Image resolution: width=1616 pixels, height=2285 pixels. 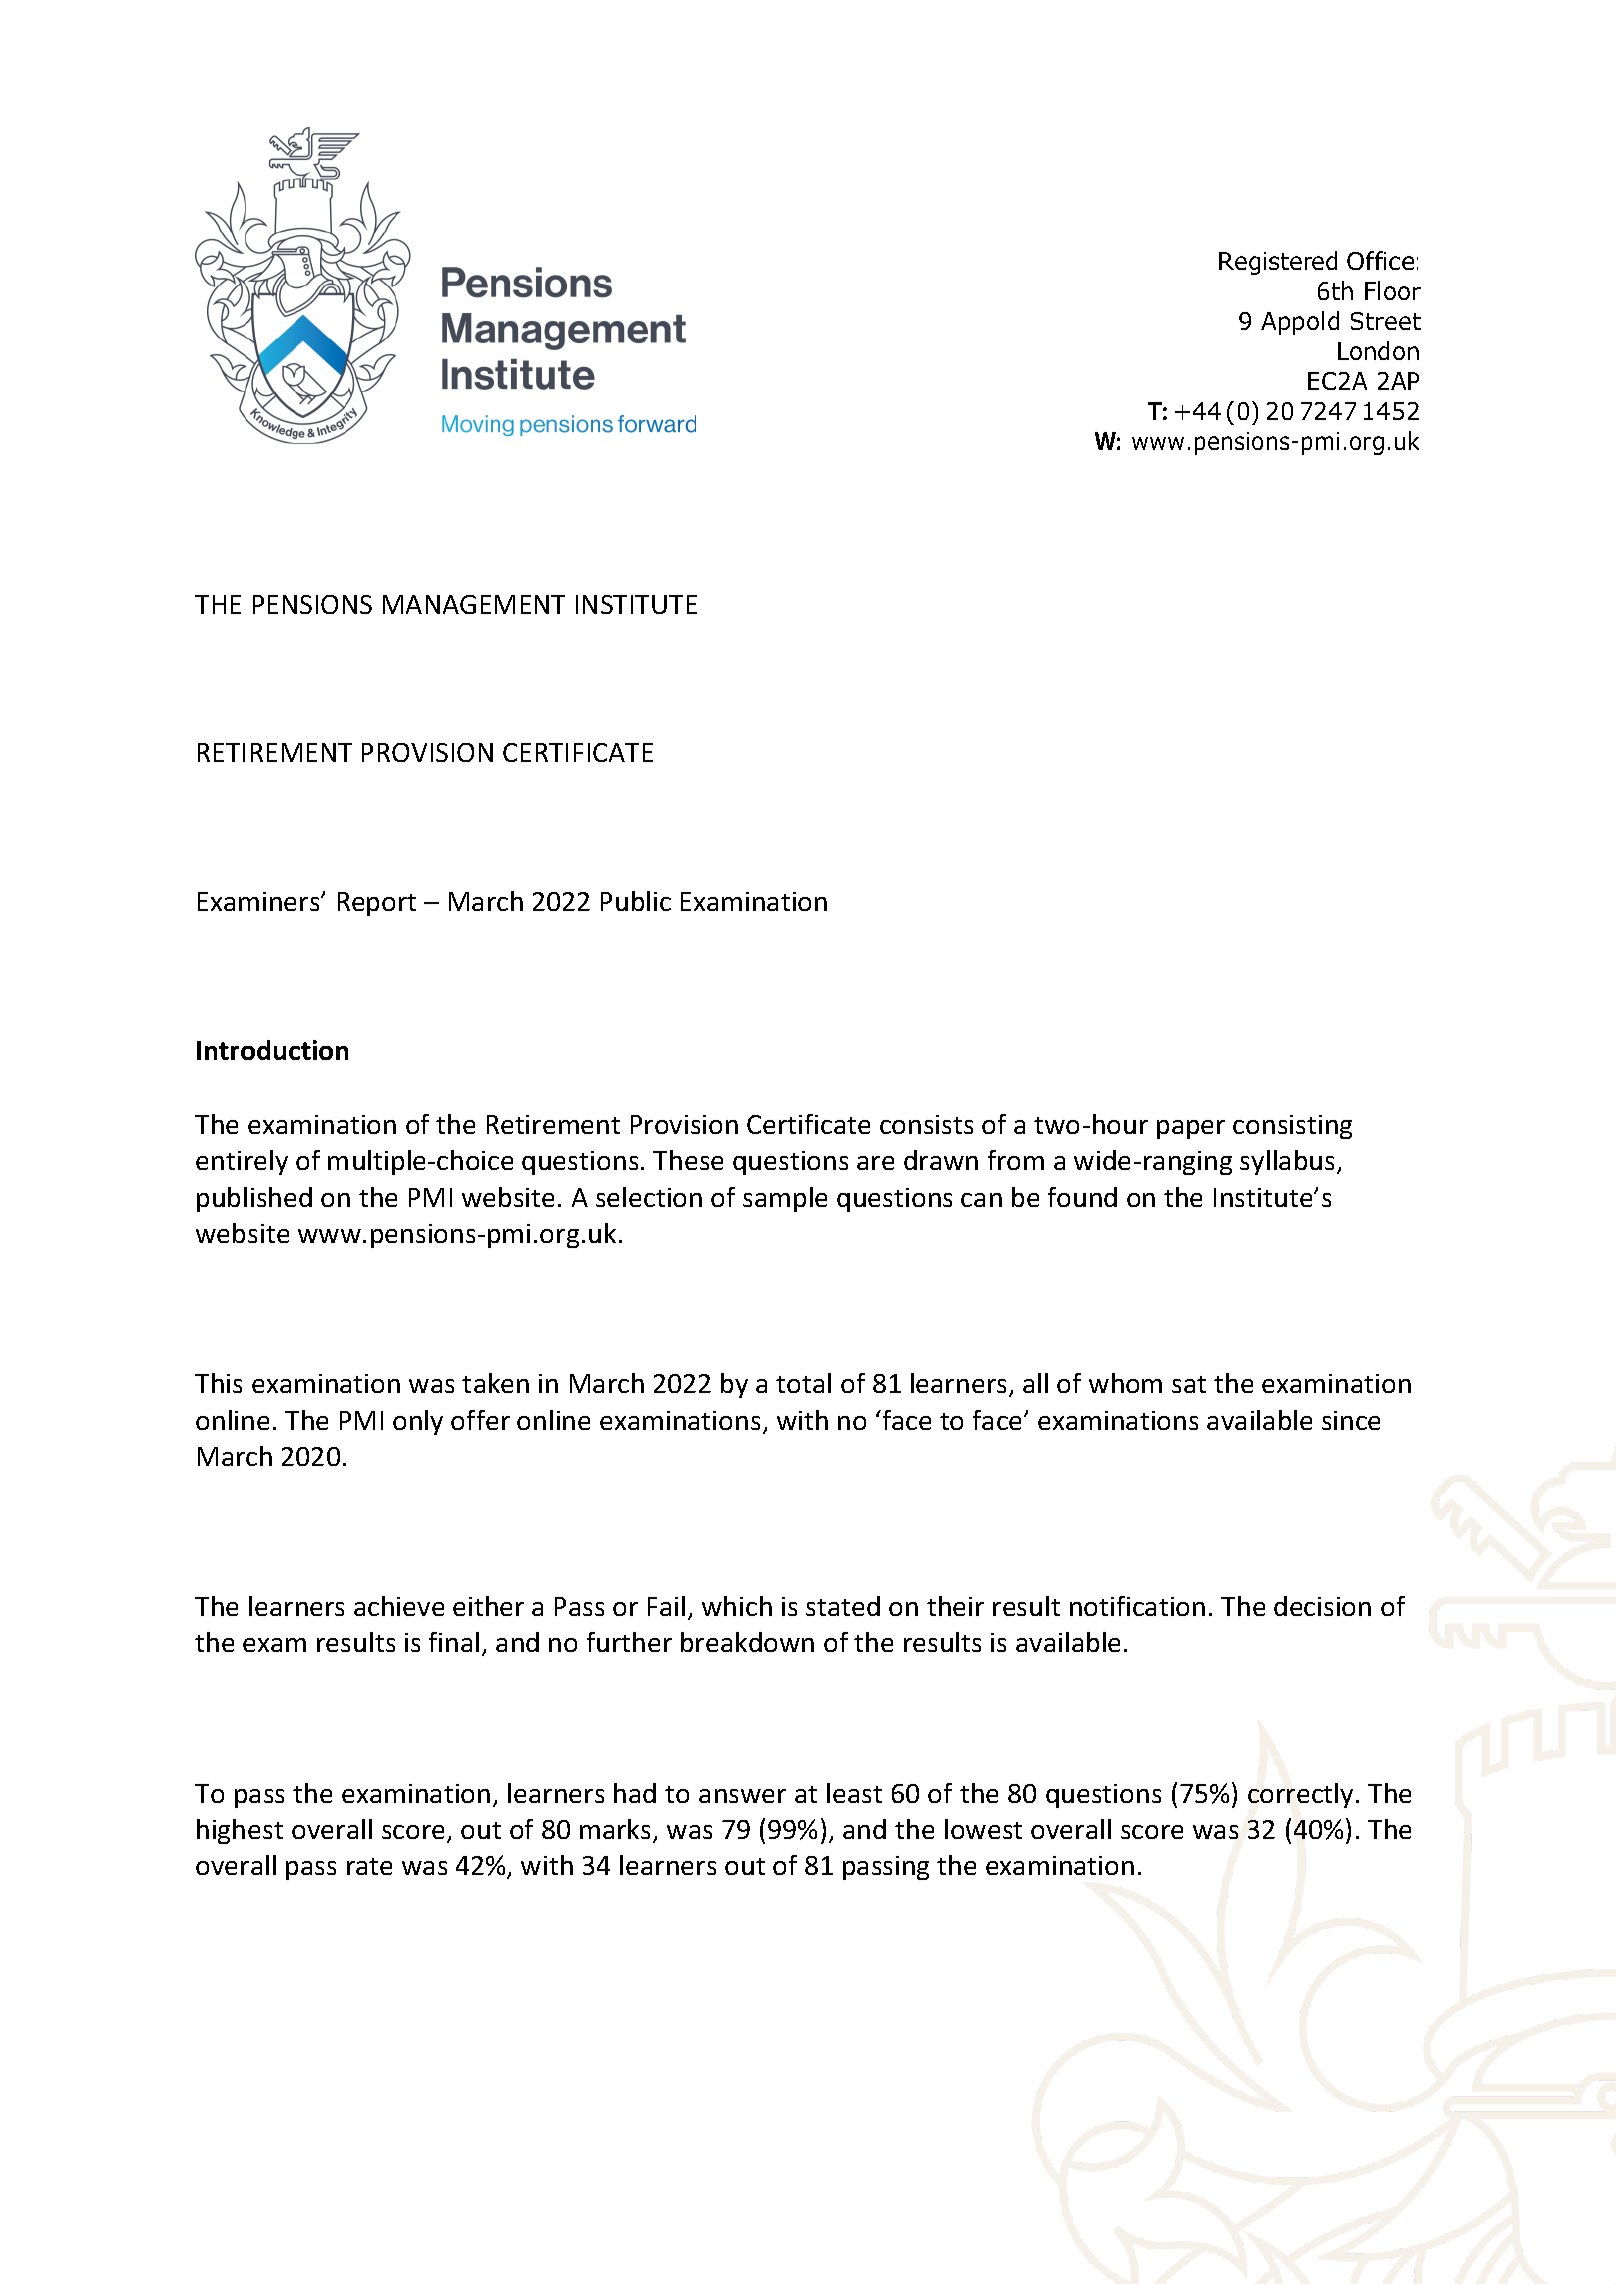 What do you see at coordinates (1278, 263) in the screenshot?
I see `Registered` at bounding box center [1278, 263].
